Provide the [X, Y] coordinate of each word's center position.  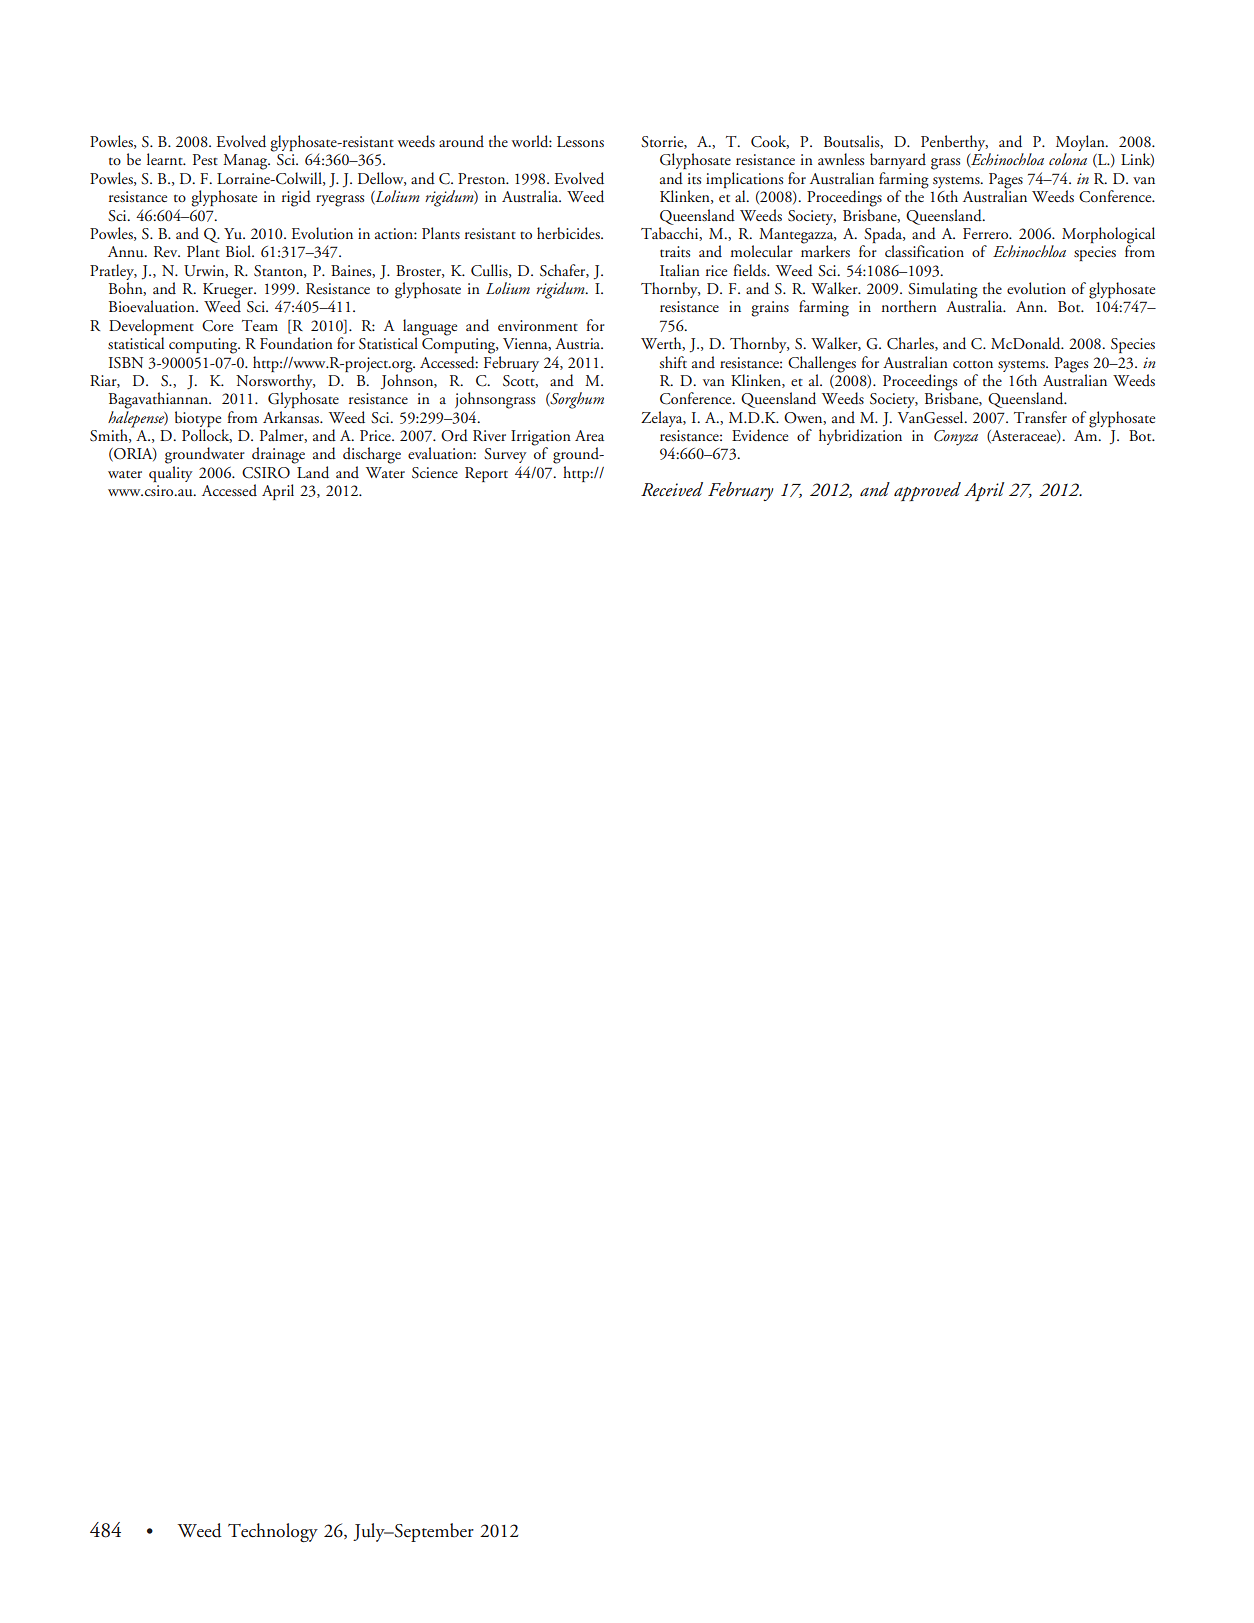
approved [927, 491]
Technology [273, 1532]
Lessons [580, 141]
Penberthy [954, 143]
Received [672, 489]
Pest [205, 159]
